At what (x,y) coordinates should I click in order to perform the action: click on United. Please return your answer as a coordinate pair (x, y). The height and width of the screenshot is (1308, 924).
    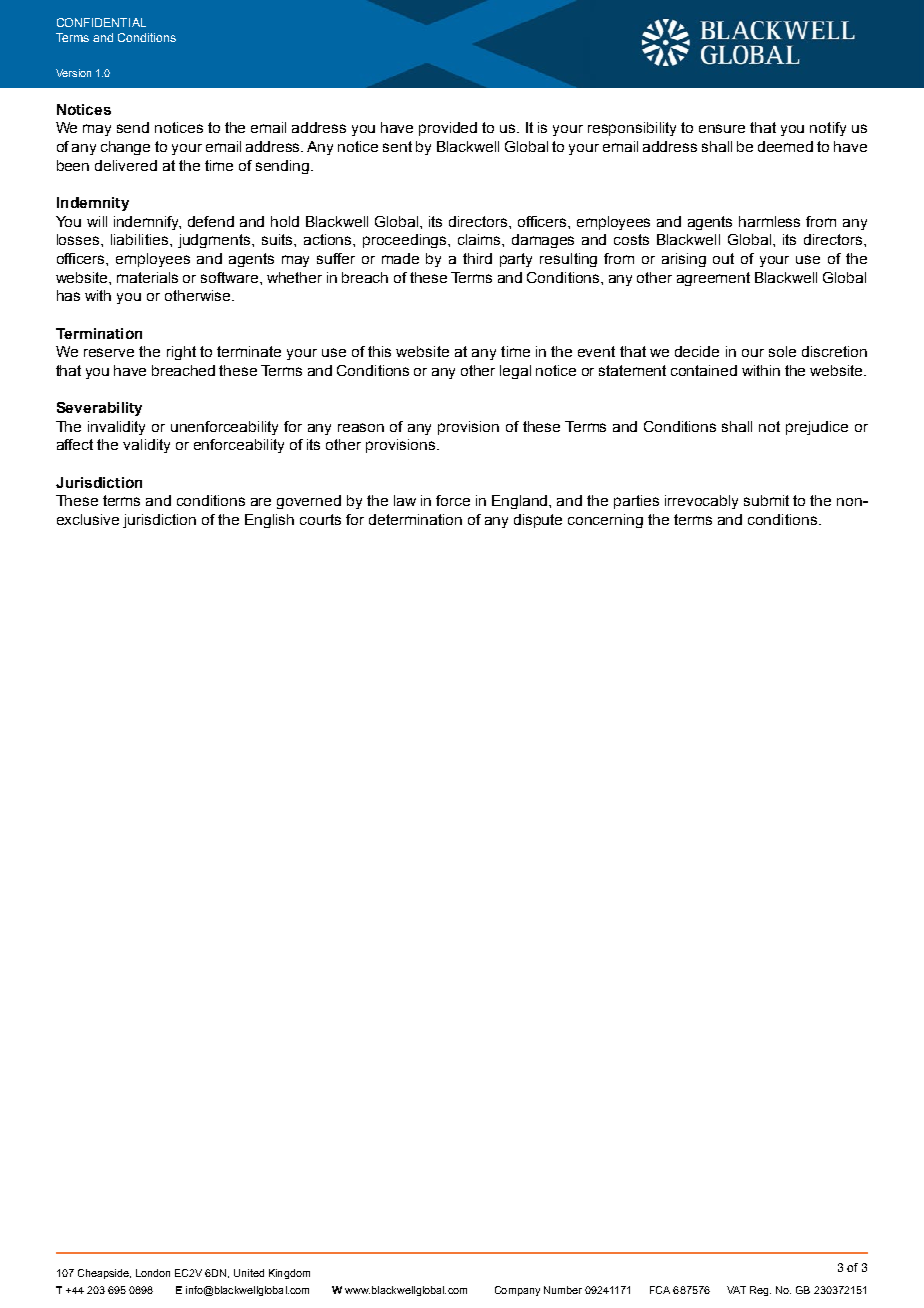
    Looking at the image, I should click on (249, 1273).
